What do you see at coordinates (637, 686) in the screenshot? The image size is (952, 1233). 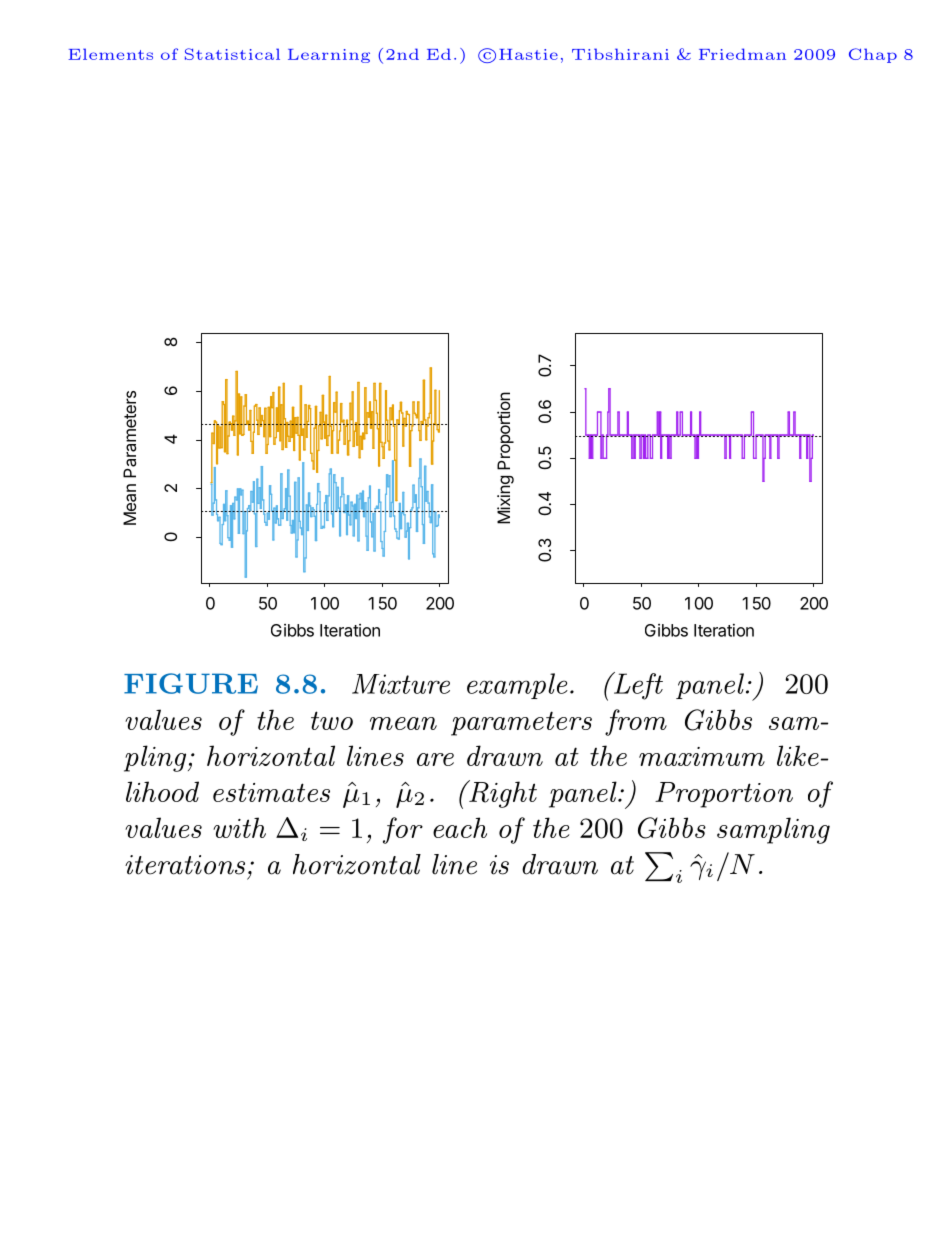 I see `Left` at bounding box center [637, 686].
